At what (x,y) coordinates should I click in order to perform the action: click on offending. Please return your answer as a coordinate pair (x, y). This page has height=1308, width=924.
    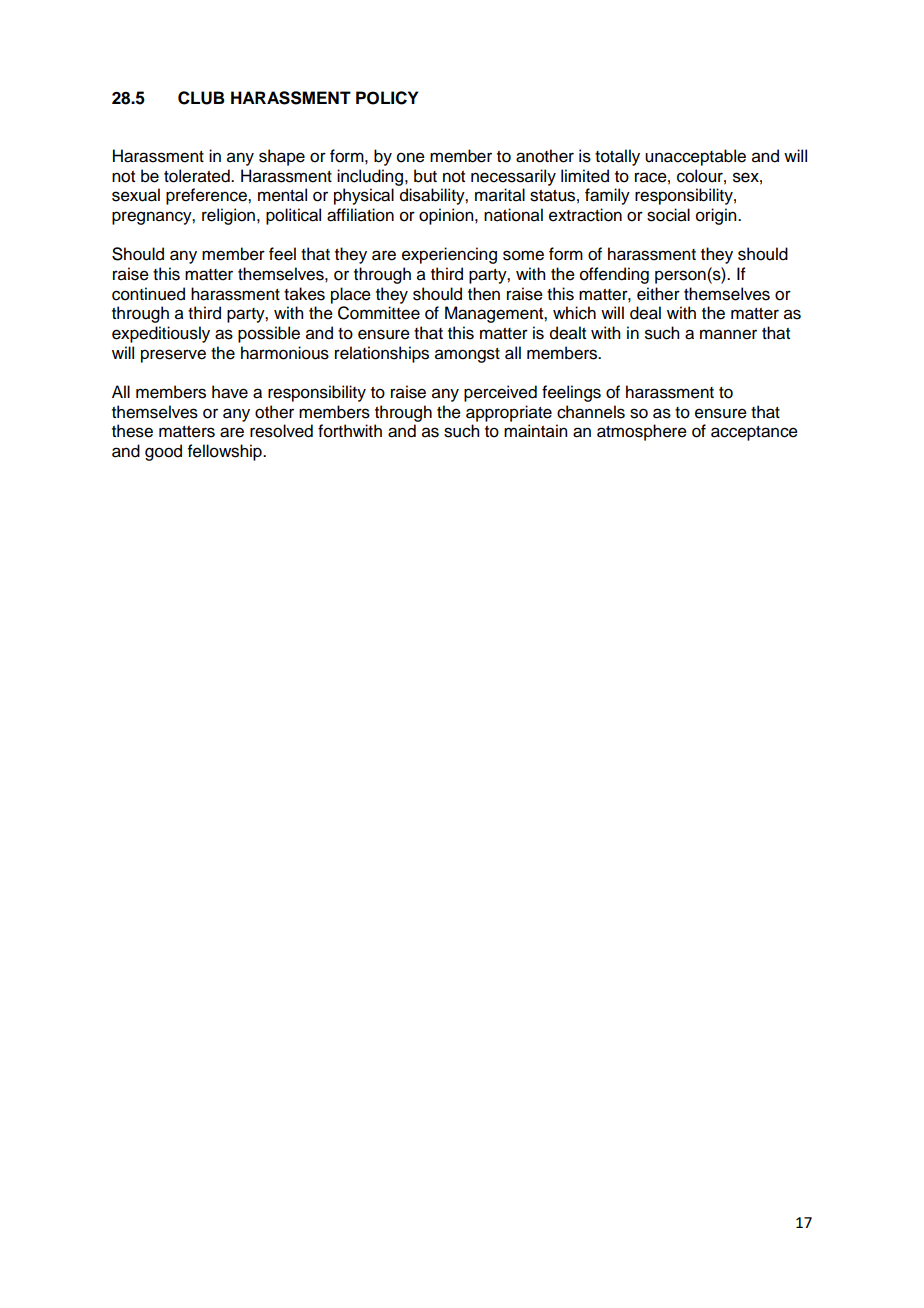
    Looking at the image, I should click on (614, 275).
